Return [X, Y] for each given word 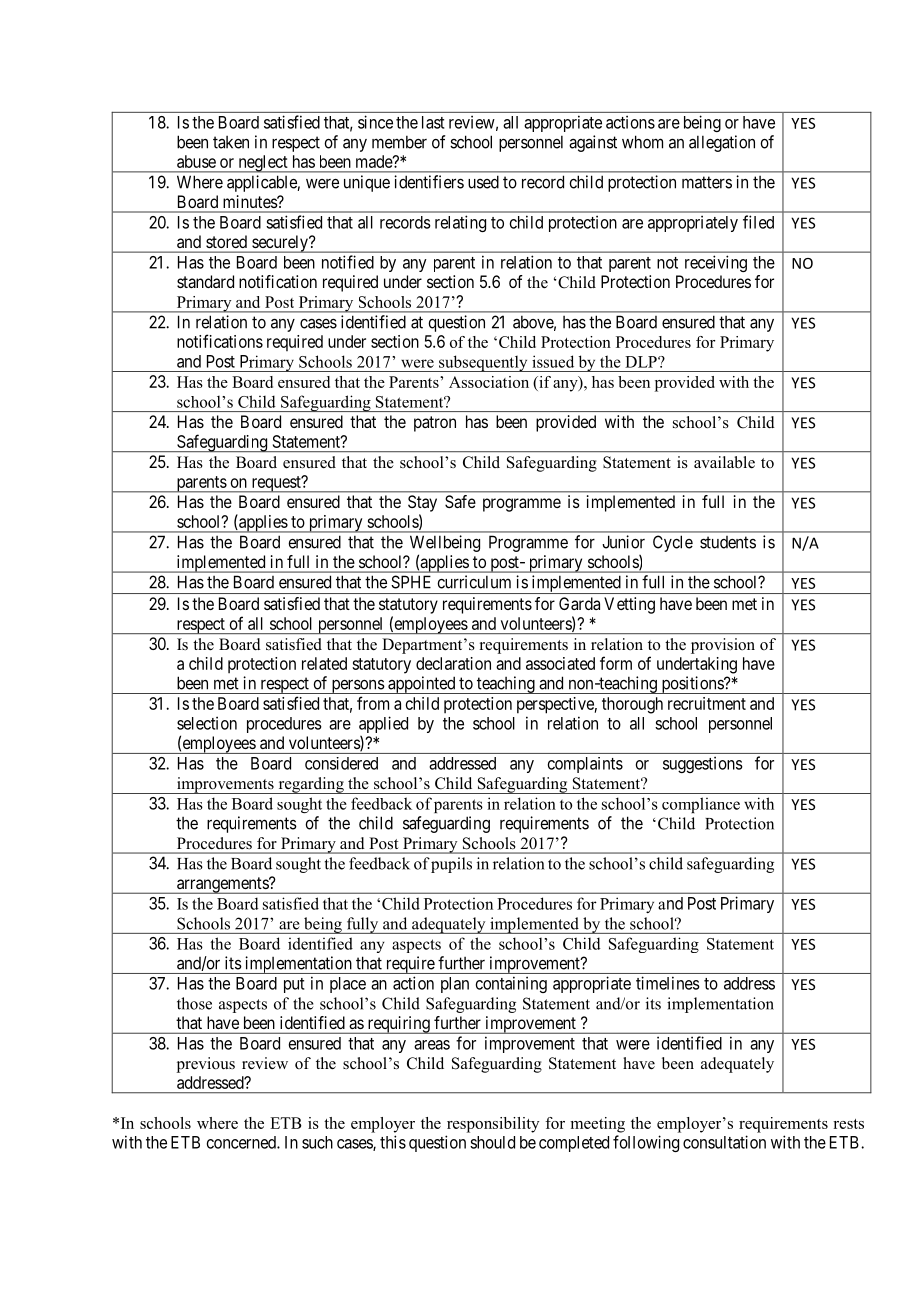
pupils [451, 865]
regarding [311, 785]
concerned [242, 1142]
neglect [263, 164]
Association [489, 382]
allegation [722, 143]
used [483, 182]
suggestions [703, 764]
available [724, 462]
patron [435, 424]
